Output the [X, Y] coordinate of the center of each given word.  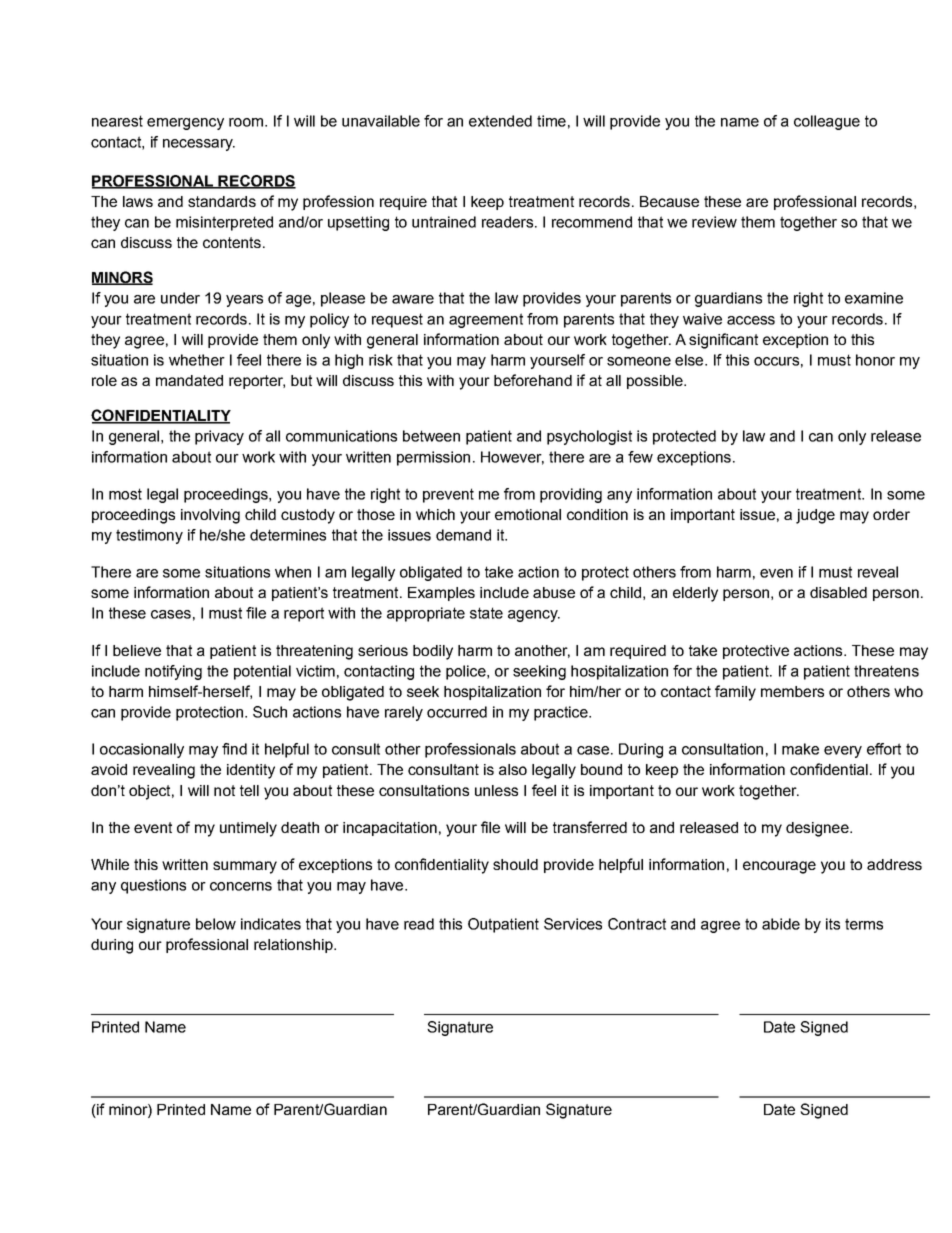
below [216, 924]
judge [815, 516]
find [234, 749]
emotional [528, 514]
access [751, 320]
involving [210, 516]
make [800, 749]
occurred [457, 712]
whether [197, 360]
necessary [199, 145]
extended [500, 121]
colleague [827, 122]
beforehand [533, 380]
